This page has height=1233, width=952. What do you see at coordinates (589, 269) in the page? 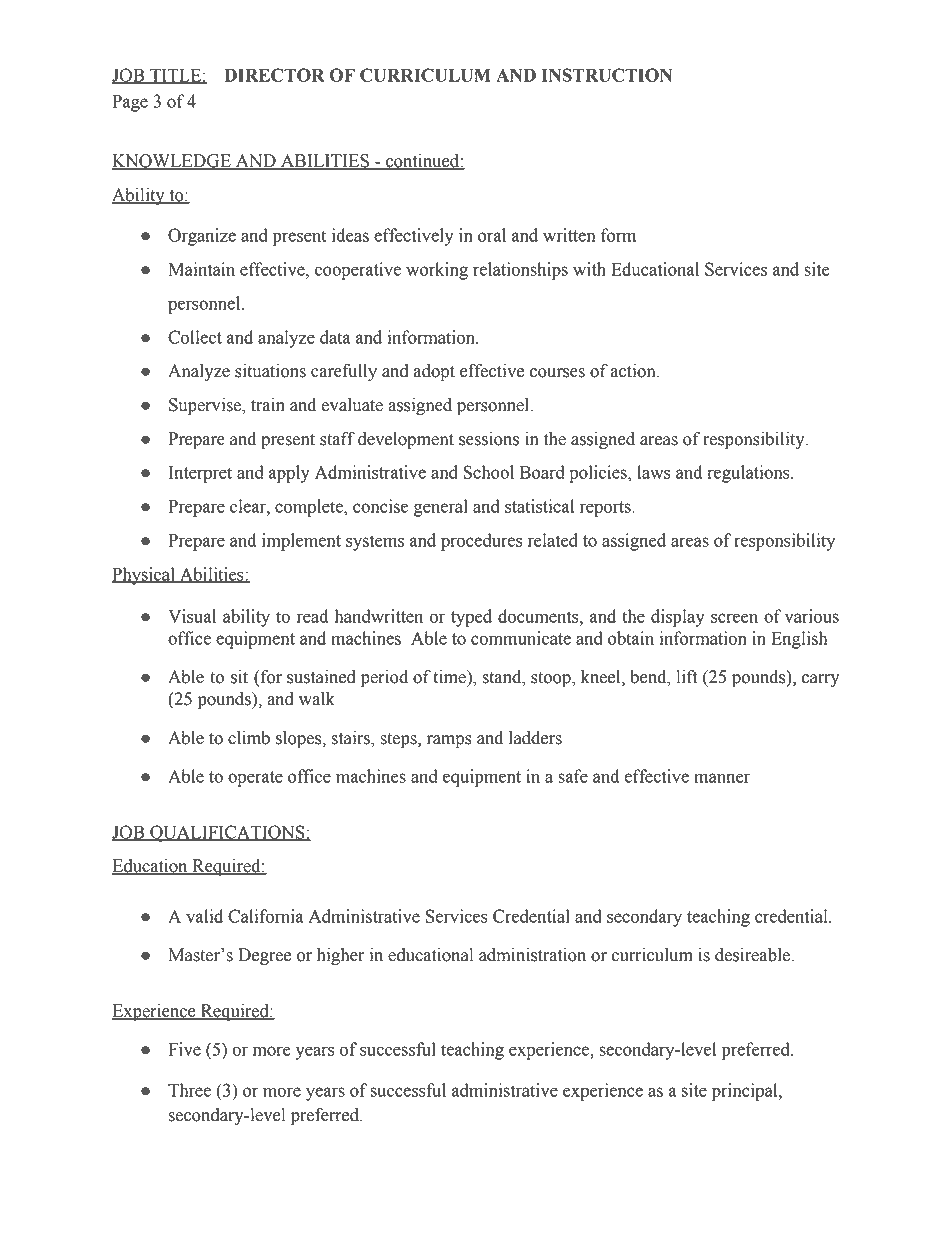
I see `with` at bounding box center [589, 269].
